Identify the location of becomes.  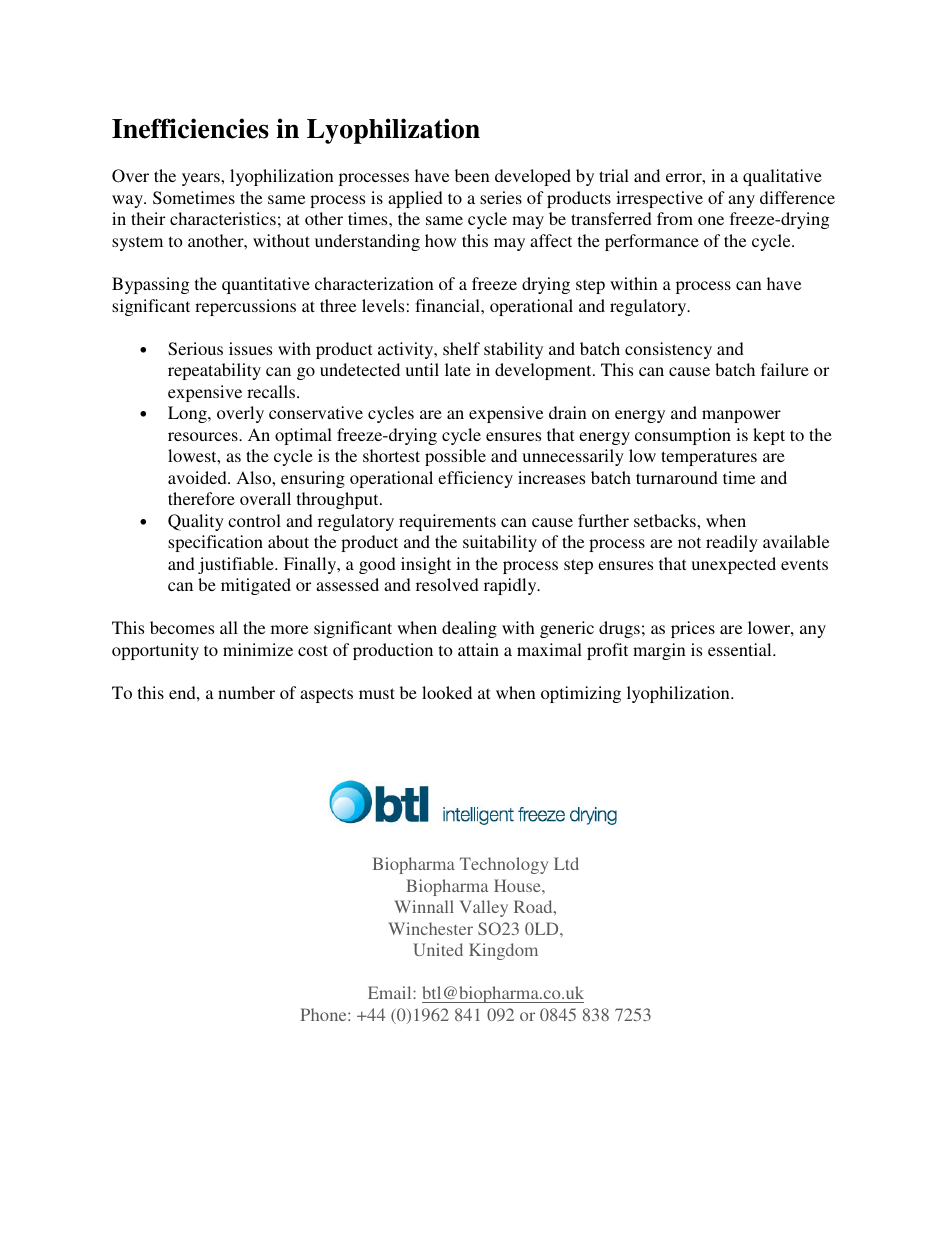
(182, 627).
